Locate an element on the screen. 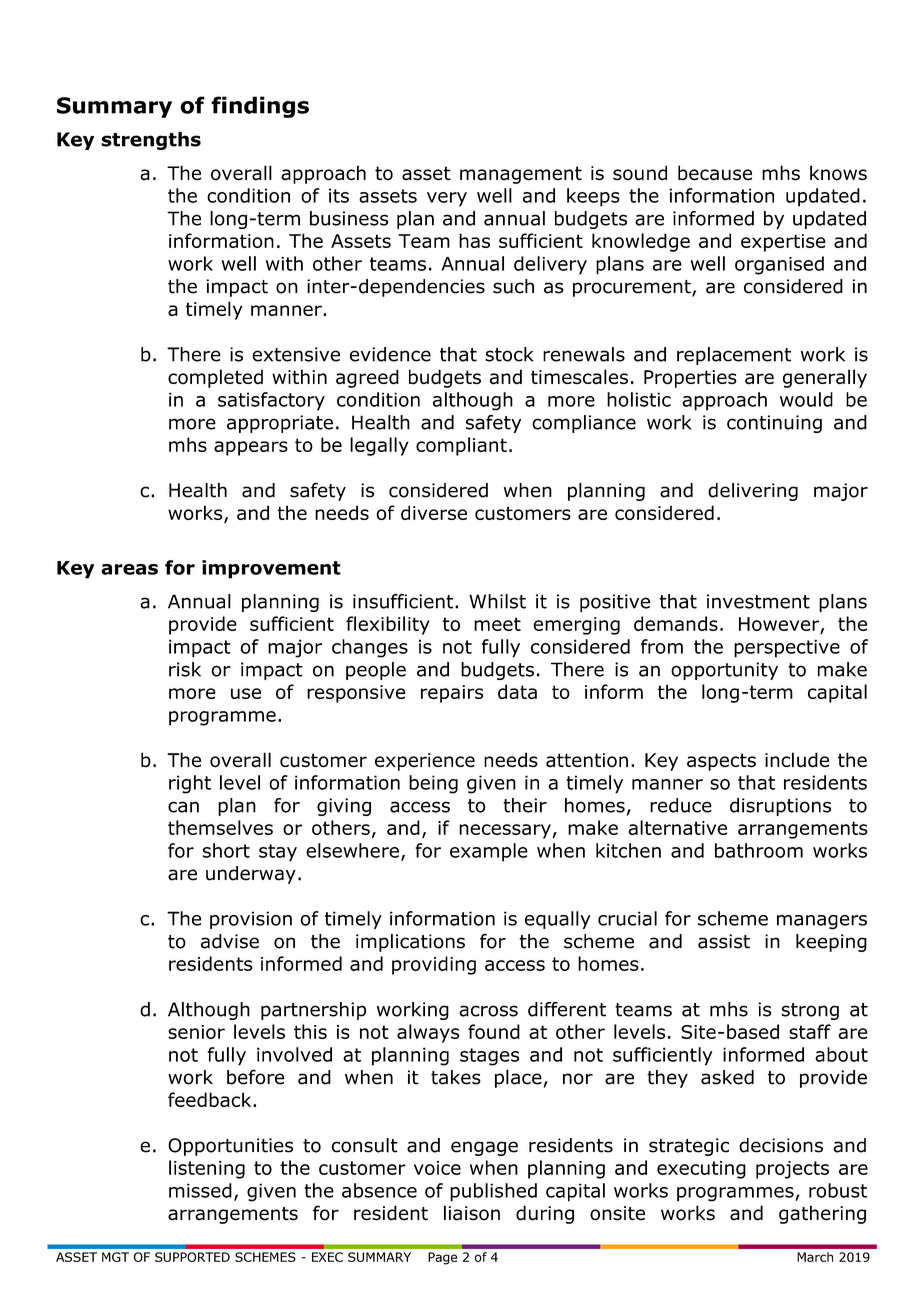  strengths is located at coordinates (151, 141).
